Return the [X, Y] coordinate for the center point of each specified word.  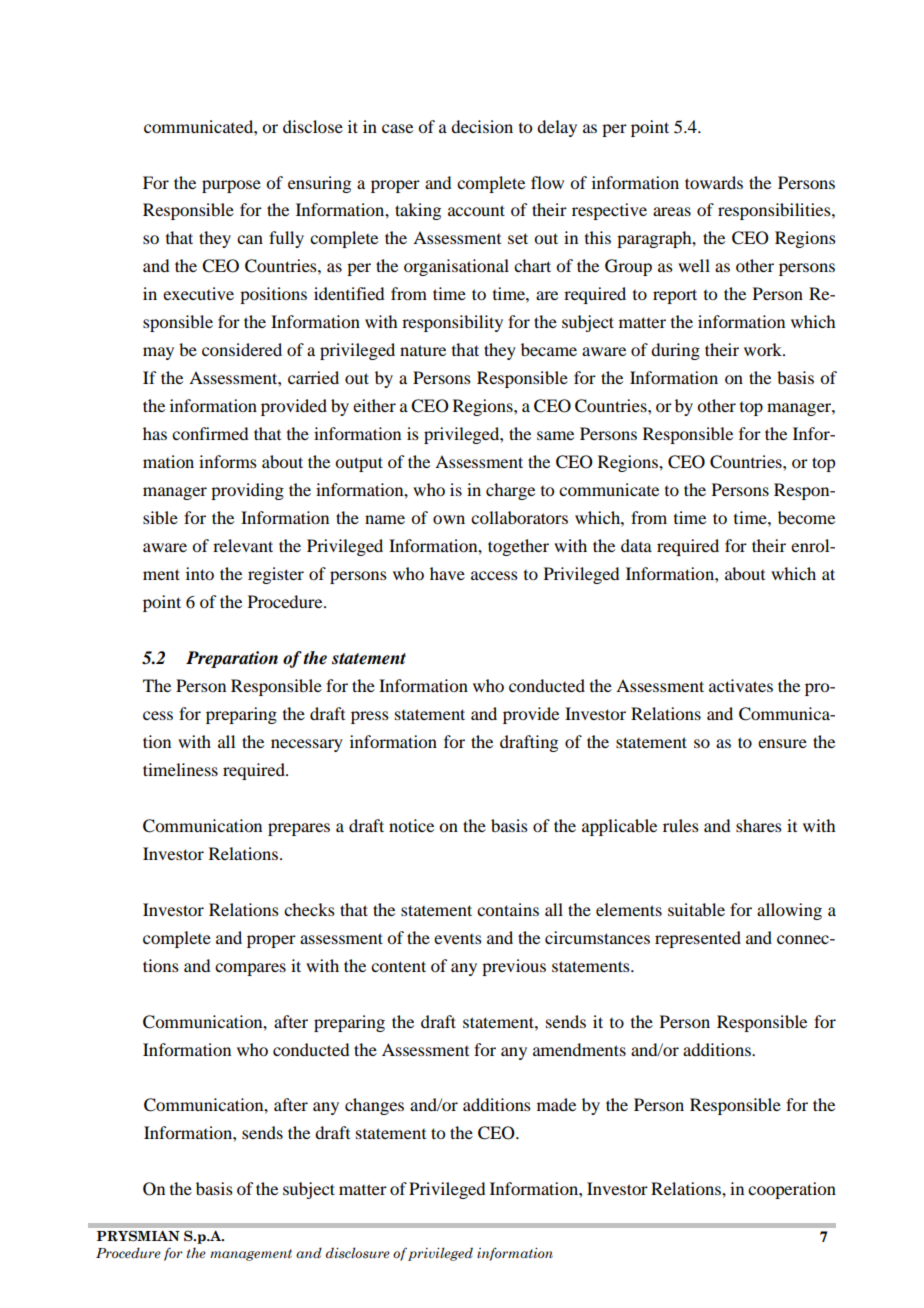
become [806, 517]
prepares [299, 829]
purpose [231, 186]
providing [247, 491]
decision [482, 126]
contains [508, 909]
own [449, 519]
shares [759, 825]
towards [714, 182]
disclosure [358, 1253]
